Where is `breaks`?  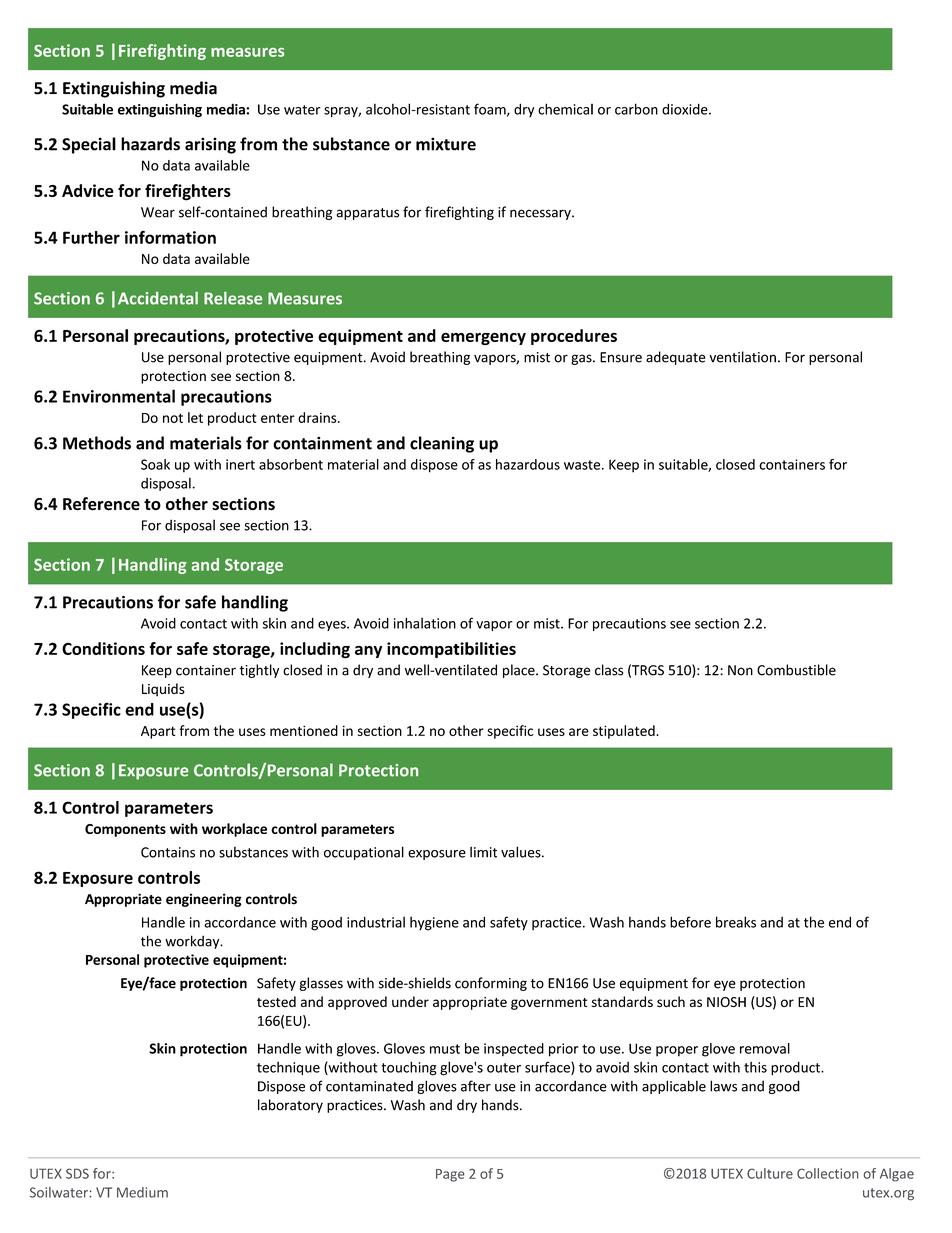 breaks is located at coordinates (736, 922).
